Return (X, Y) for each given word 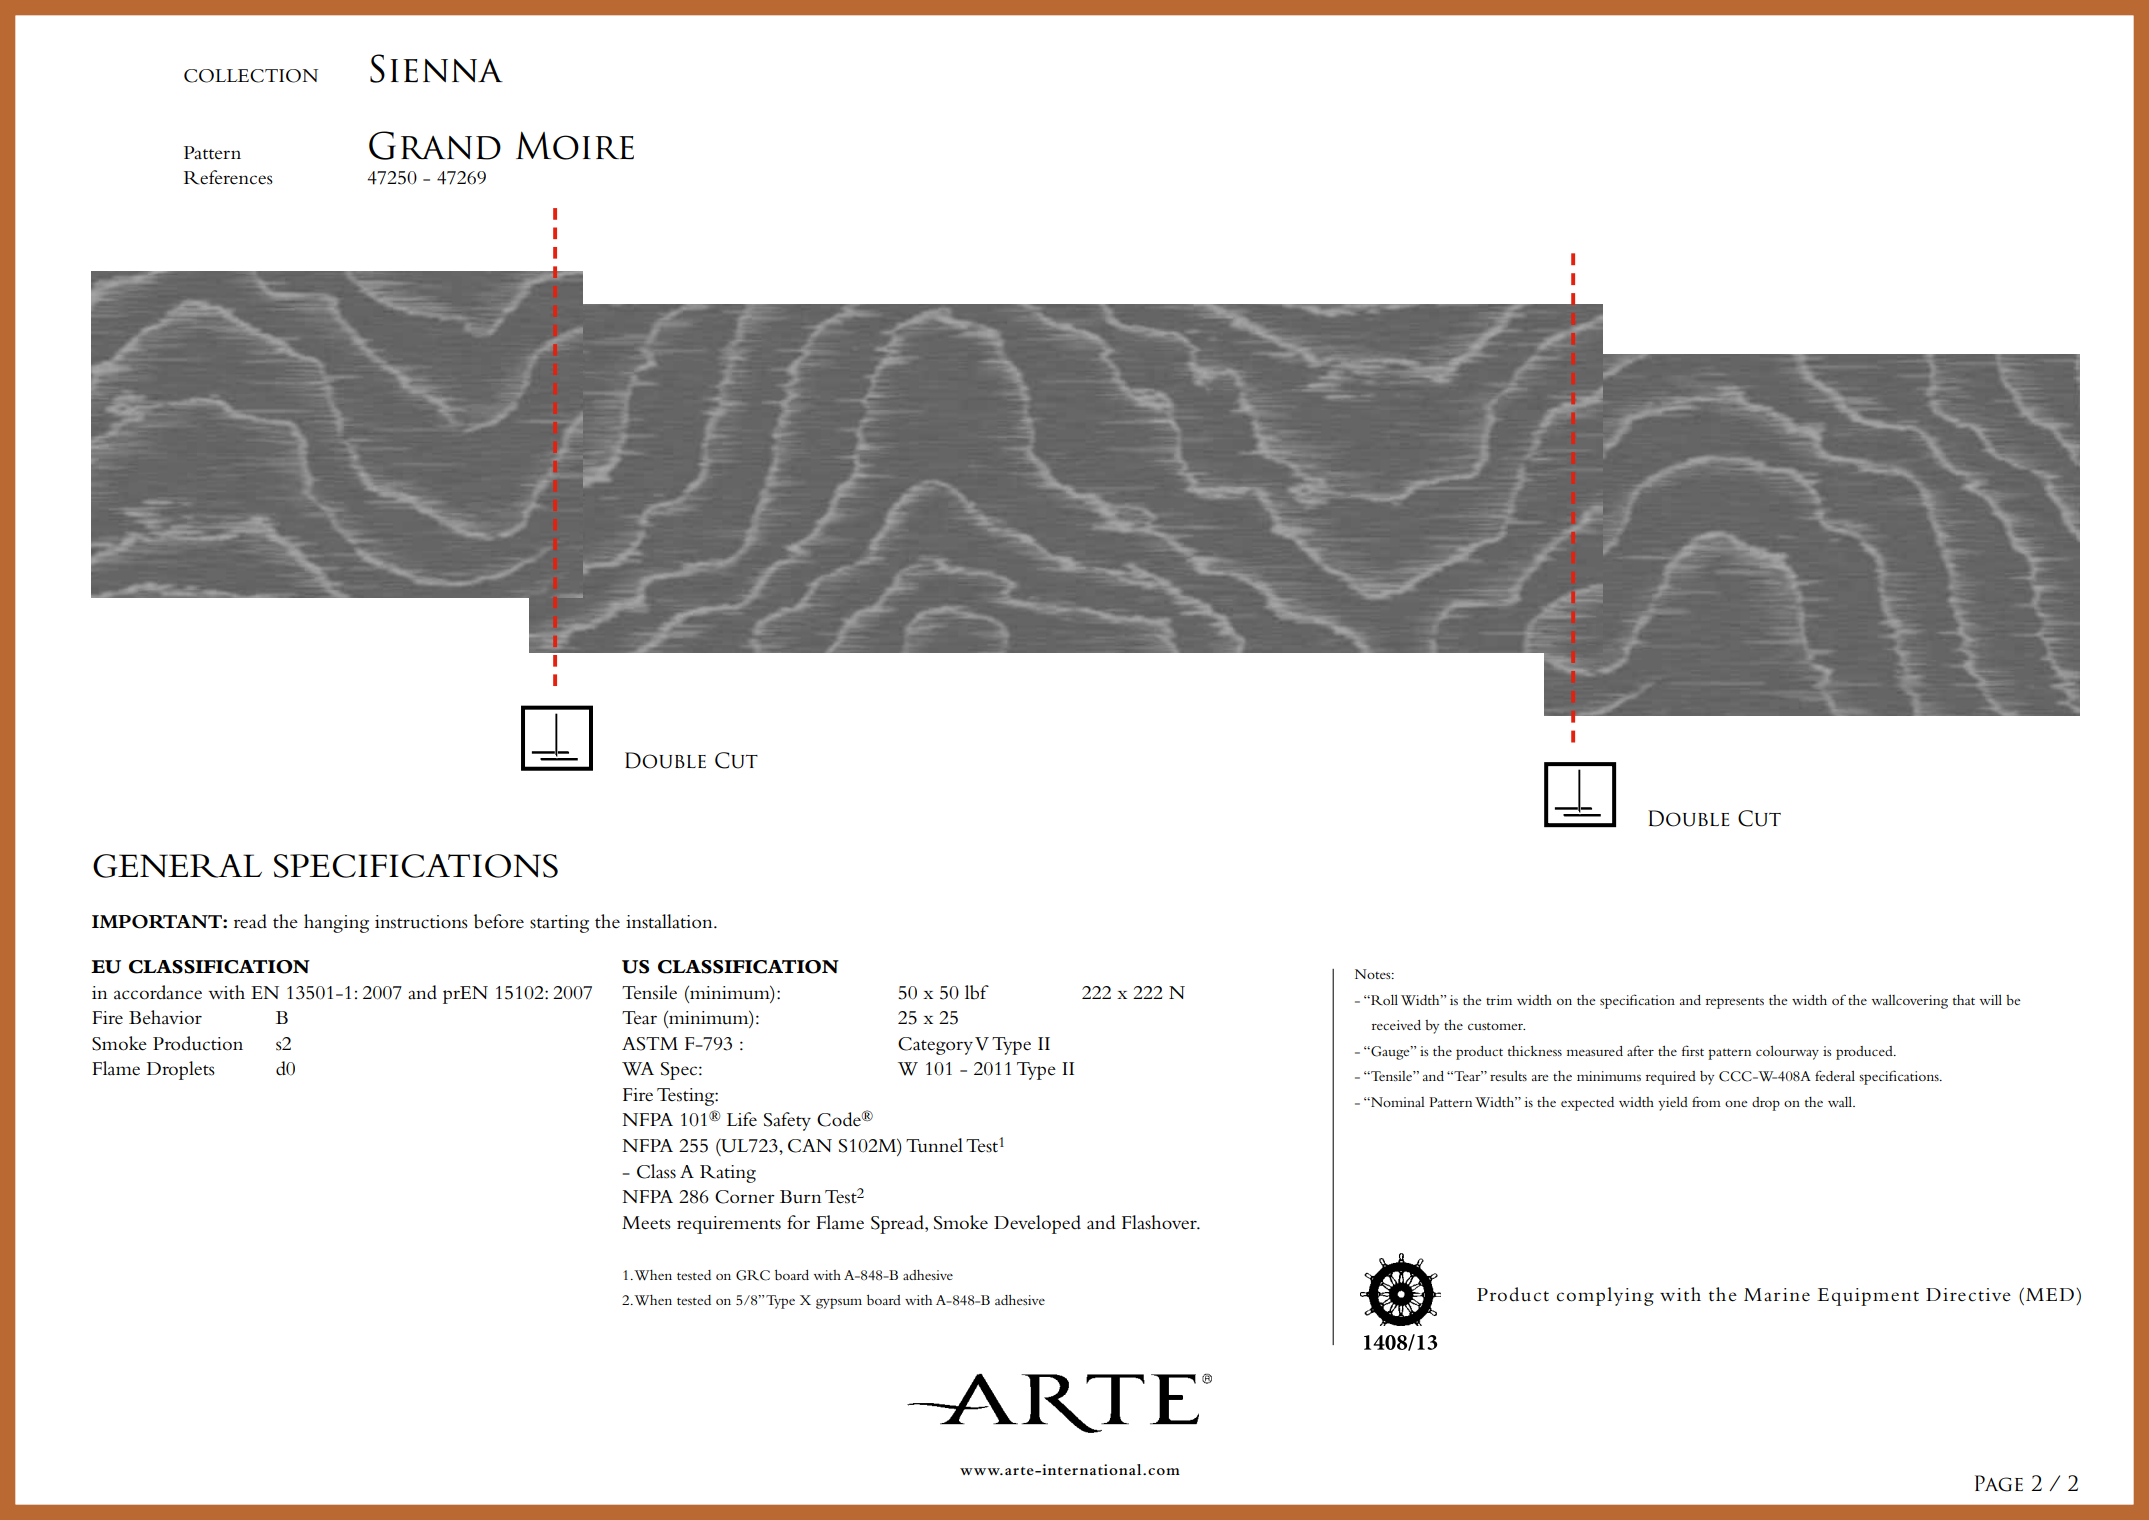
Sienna (436, 68)
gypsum (839, 1303)
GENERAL (177, 866)
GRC (753, 1275)
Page (1999, 1483)
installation (670, 921)
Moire (575, 145)
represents (1735, 1003)
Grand (435, 145)
